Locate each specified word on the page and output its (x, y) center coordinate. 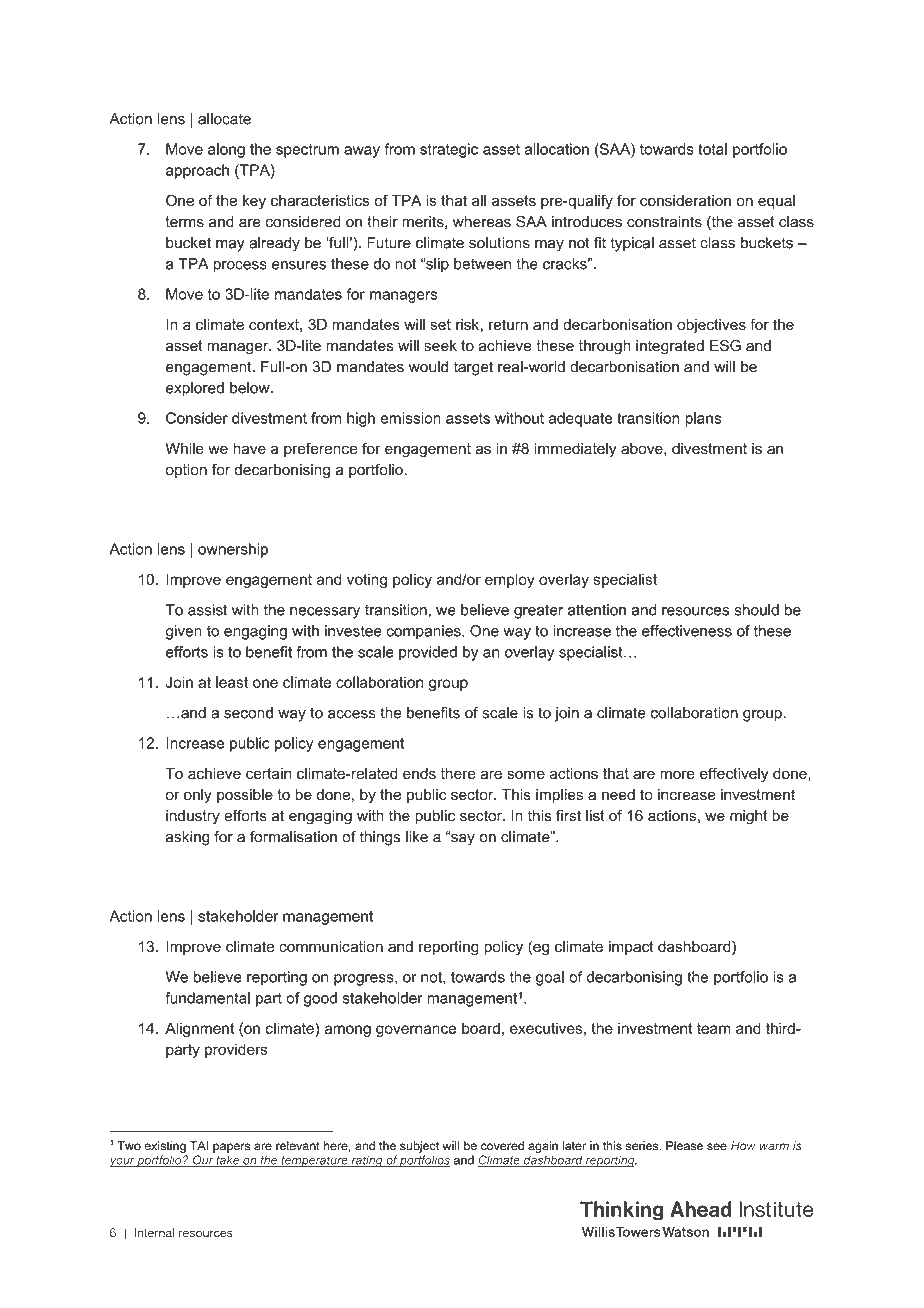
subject (419, 1147)
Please (684, 1146)
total (712, 149)
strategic (449, 150)
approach (197, 171)
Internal (154, 1232)
